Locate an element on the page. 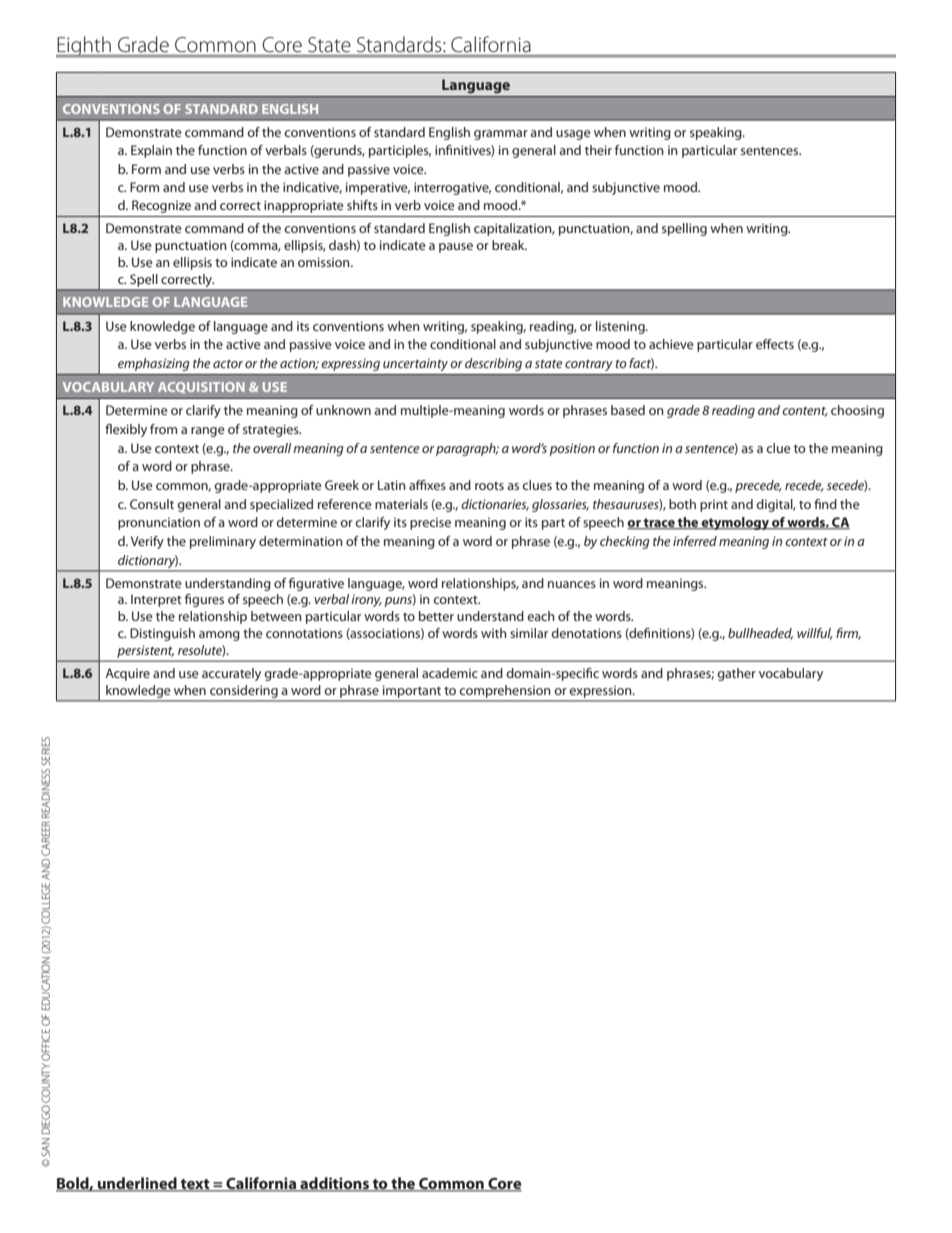 The height and width of the image is (1233, 952). grammar is located at coordinates (501, 135).
